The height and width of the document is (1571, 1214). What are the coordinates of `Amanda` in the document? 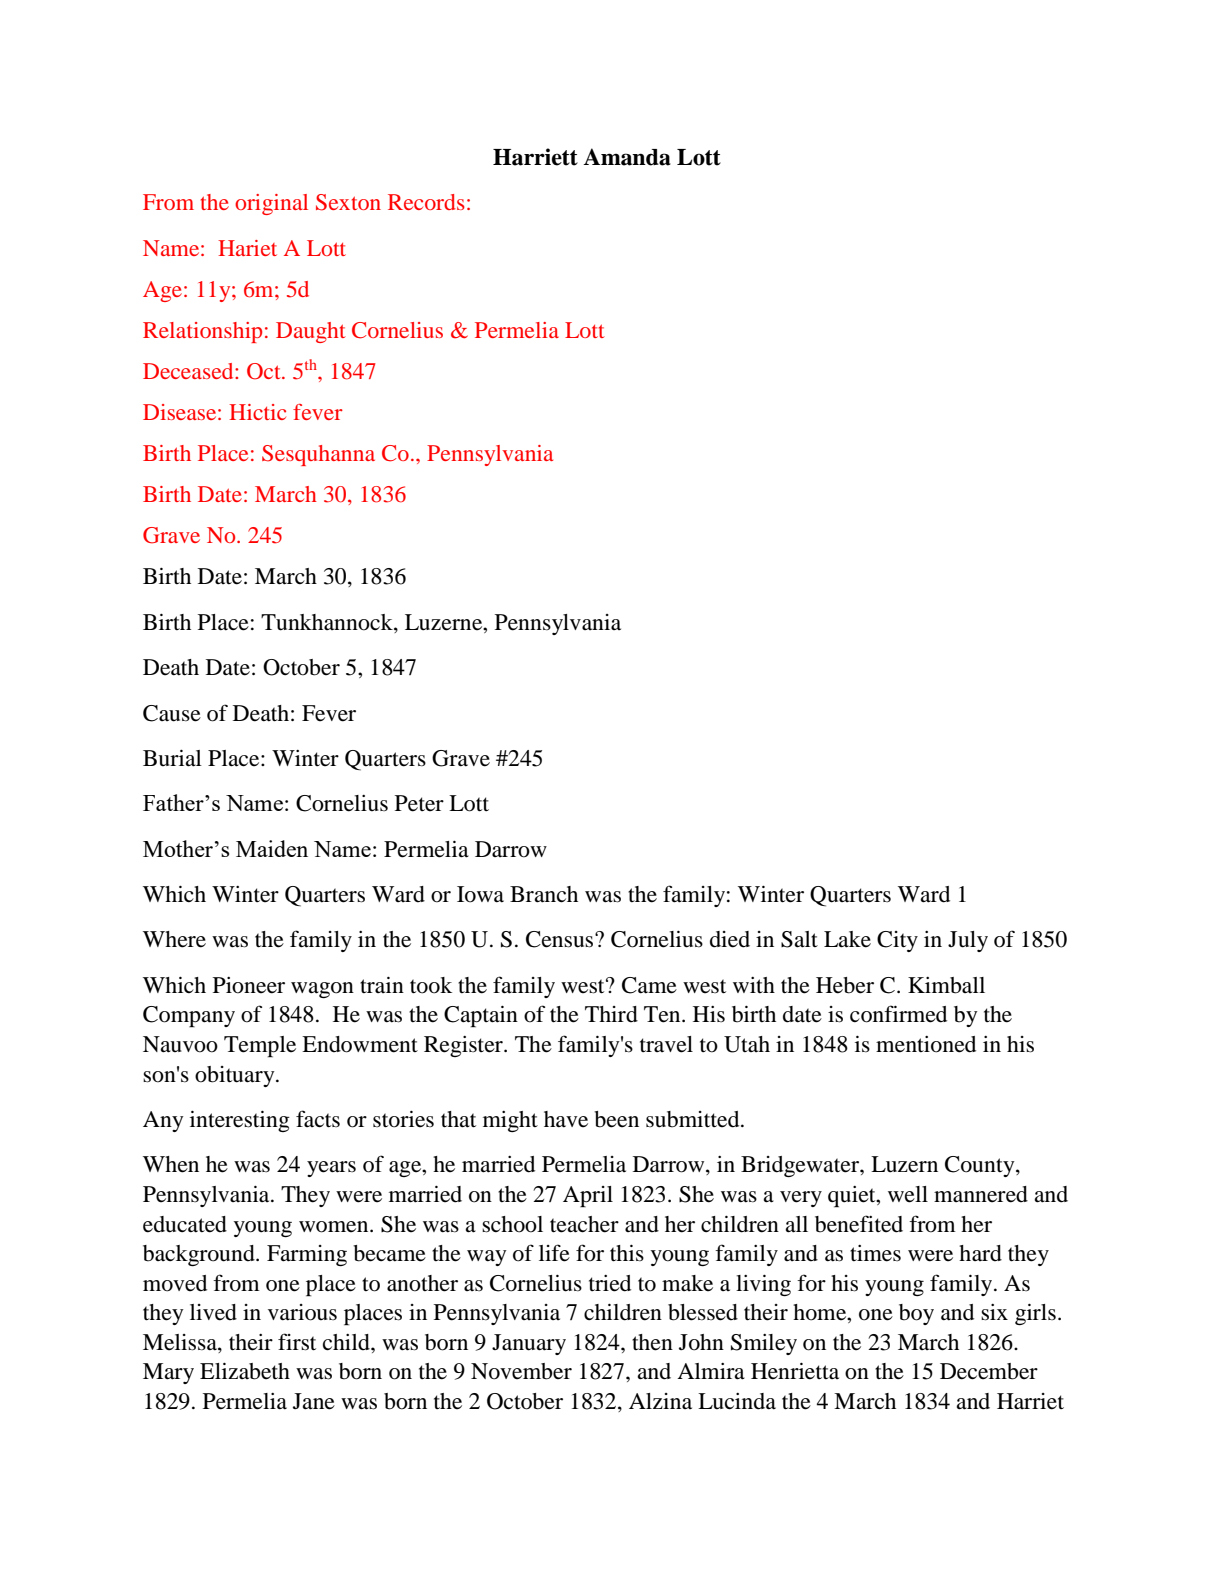 It's located at (627, 157).
